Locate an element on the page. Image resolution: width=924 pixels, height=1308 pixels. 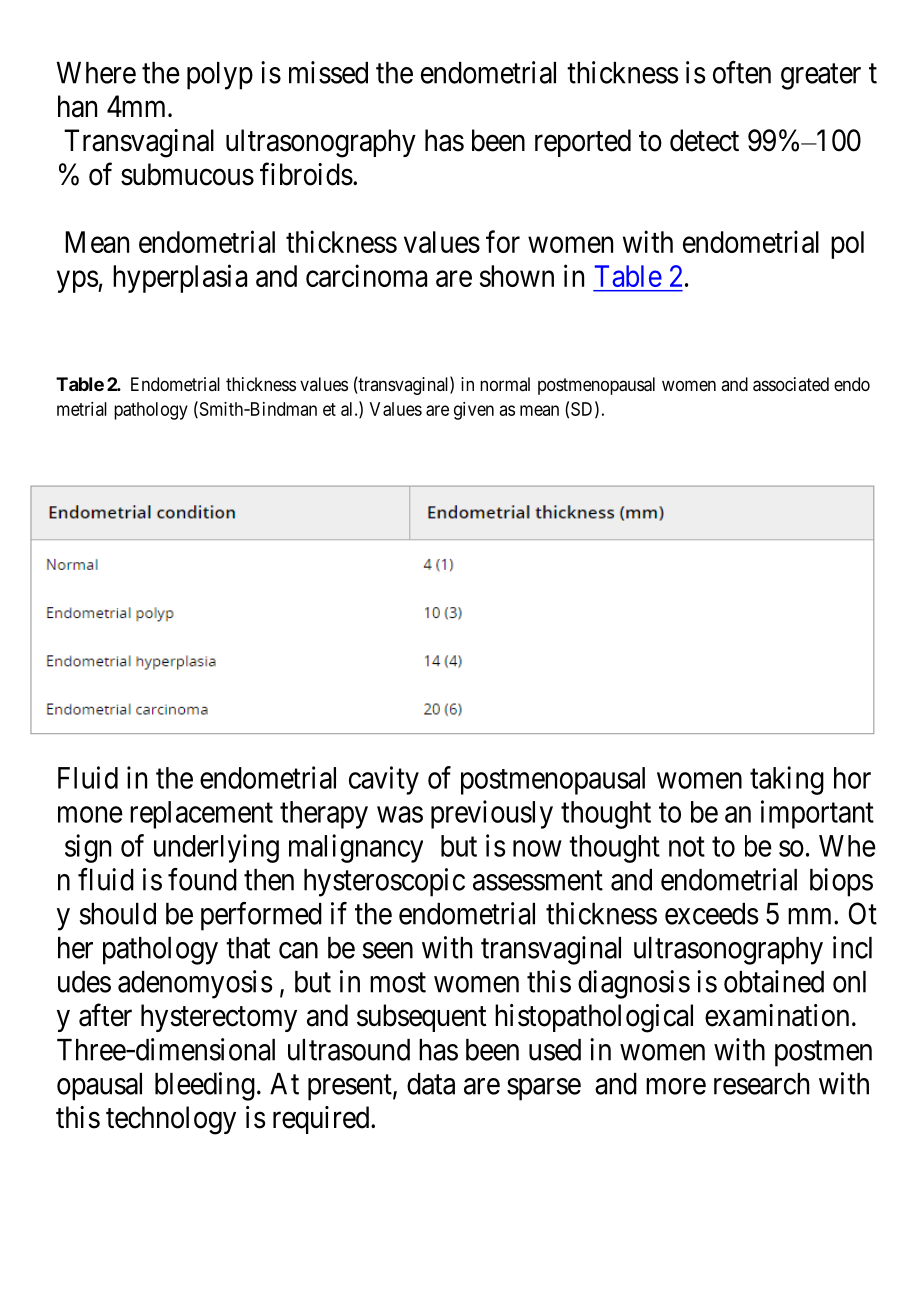
hyperplasia is located at coordinates (180, 278).
